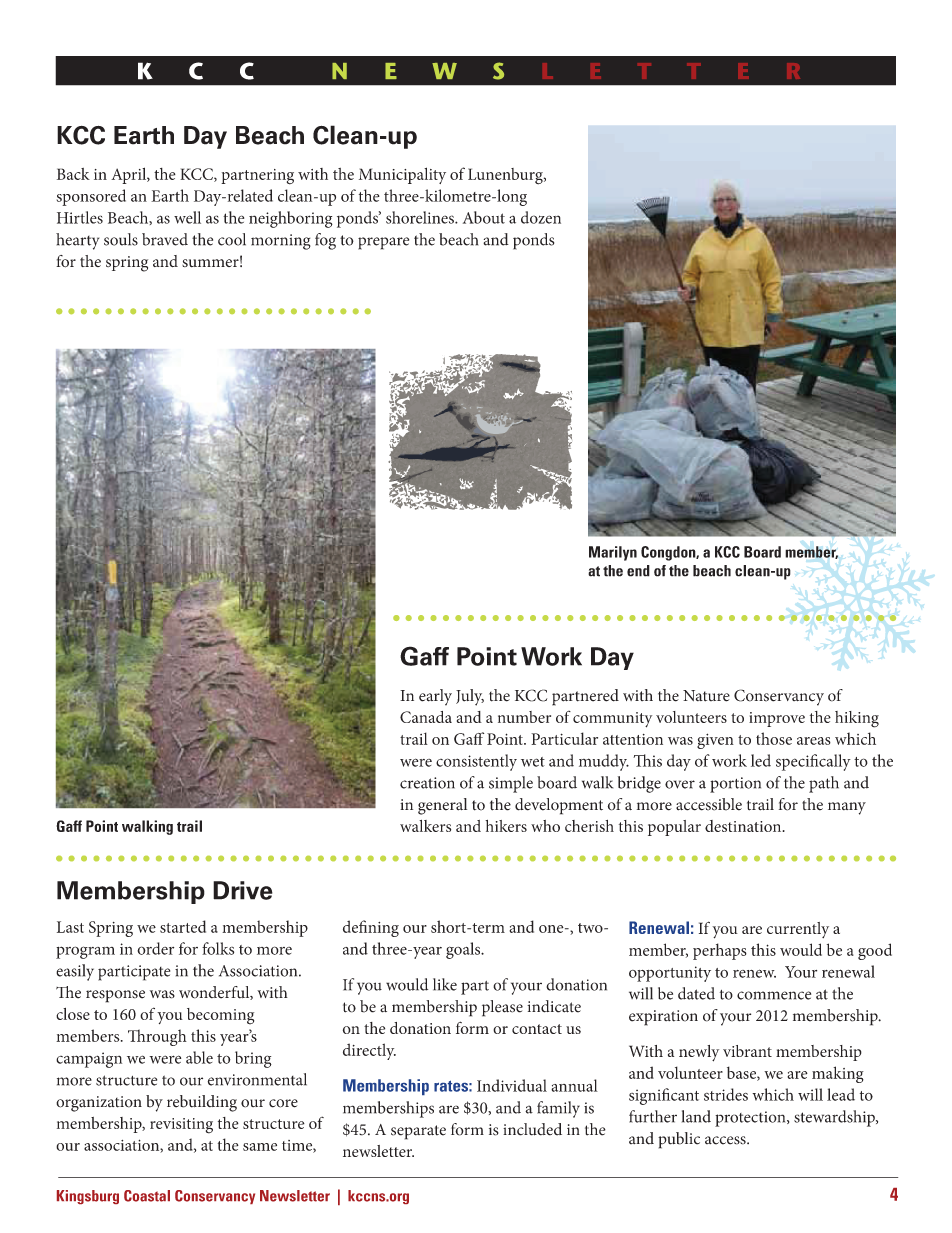 The height and width of the screenshot is (1233, 952). Describe the element at coordinates (777, 719) in the screenshot. I see `improve` at that location.
